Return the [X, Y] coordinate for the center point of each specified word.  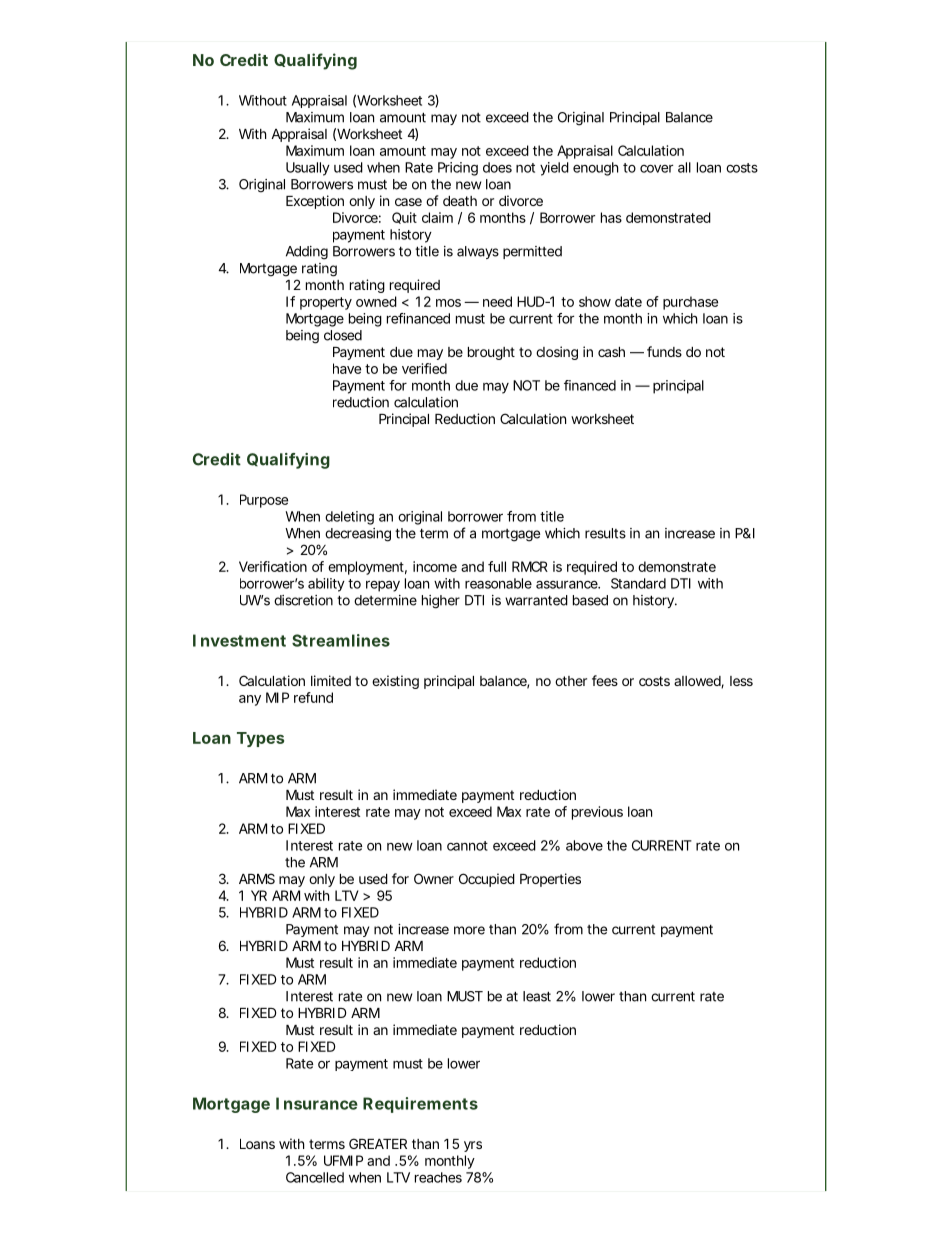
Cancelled [315, 1177]
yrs [473, 1146]
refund [313, 697]
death [460, 201]
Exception [315, 202]
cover [656, 168]
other [571, 681]
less [741, 681]
